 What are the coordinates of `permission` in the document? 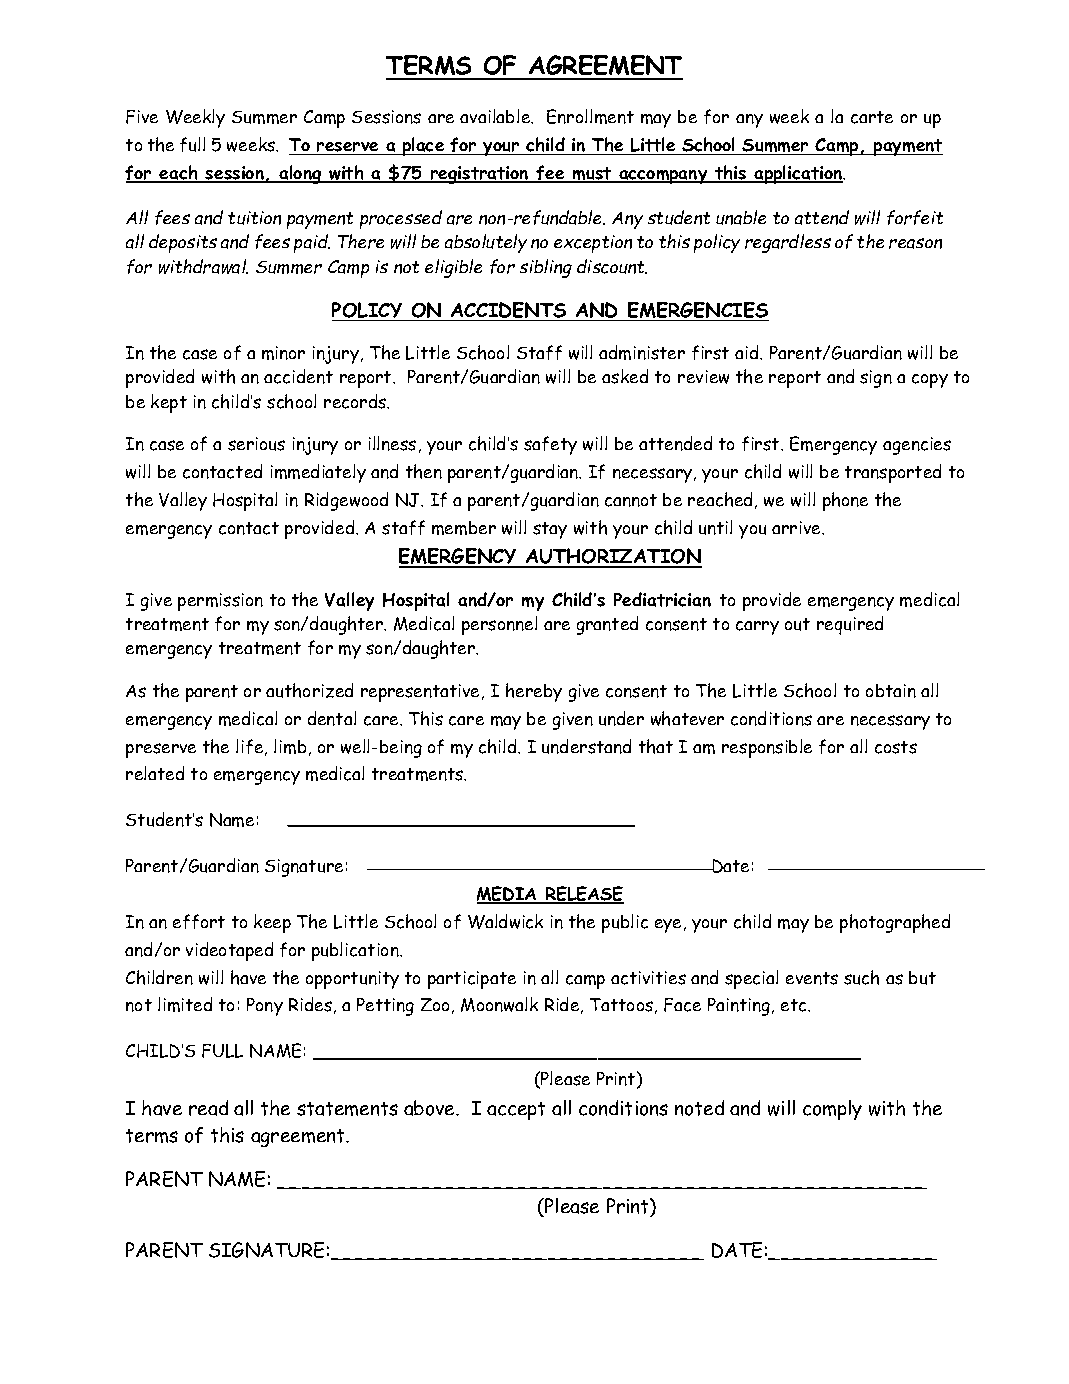 It's located at (220, 602).
